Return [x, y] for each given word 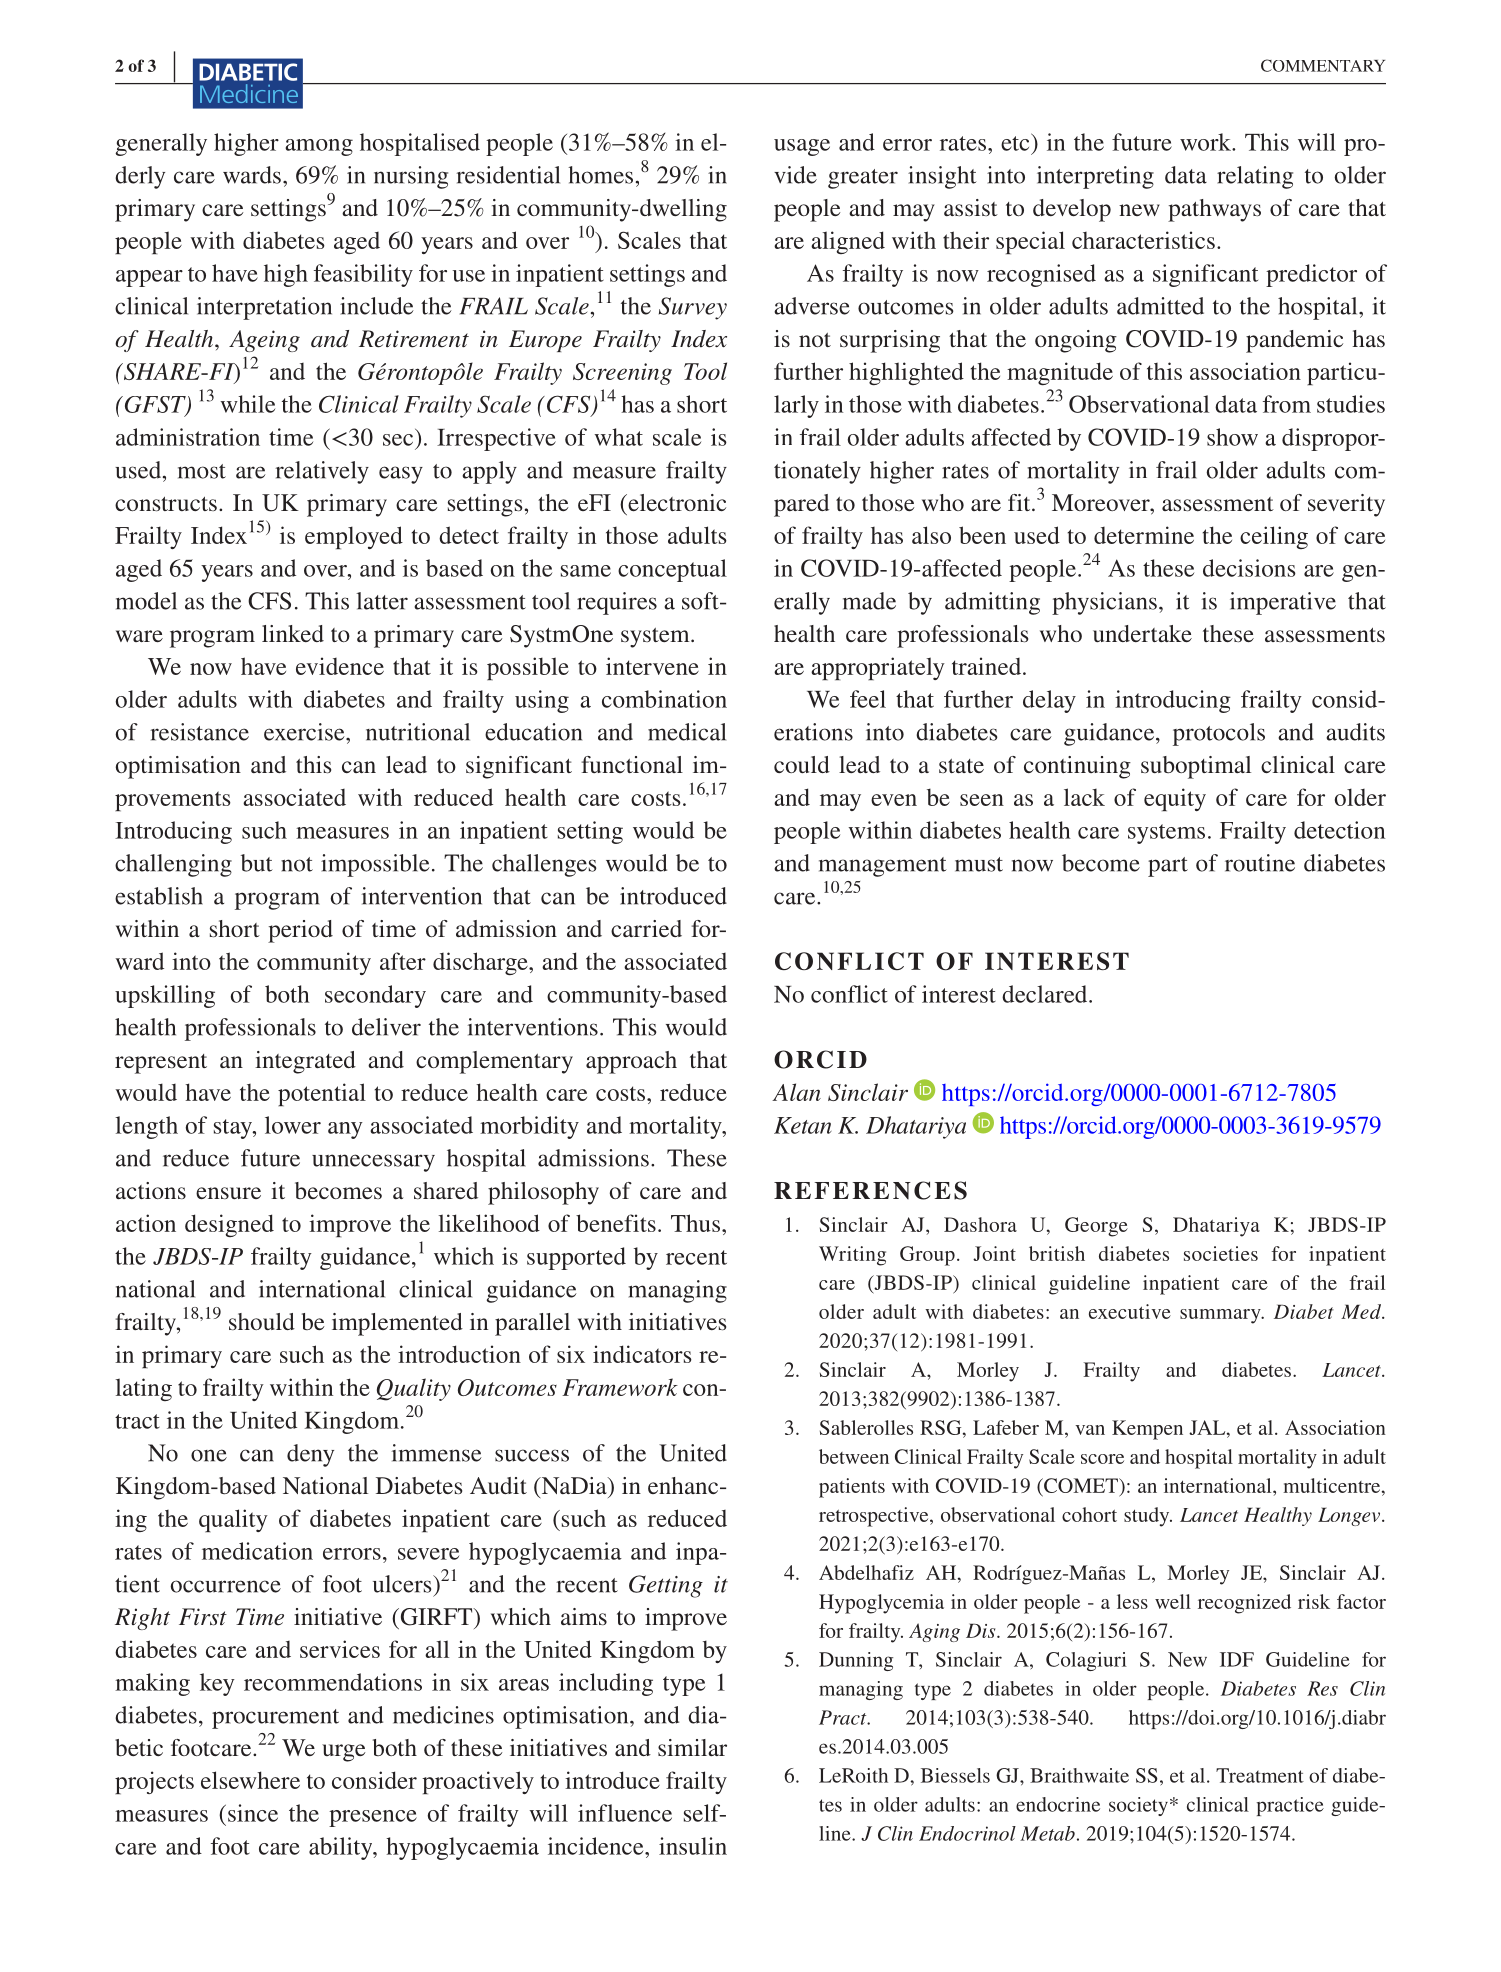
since [253, 1813]
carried [646, 928]
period [300, 931]
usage [802, 147]
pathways [1214, 210]
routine [1260, 863]
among [319, 147]
